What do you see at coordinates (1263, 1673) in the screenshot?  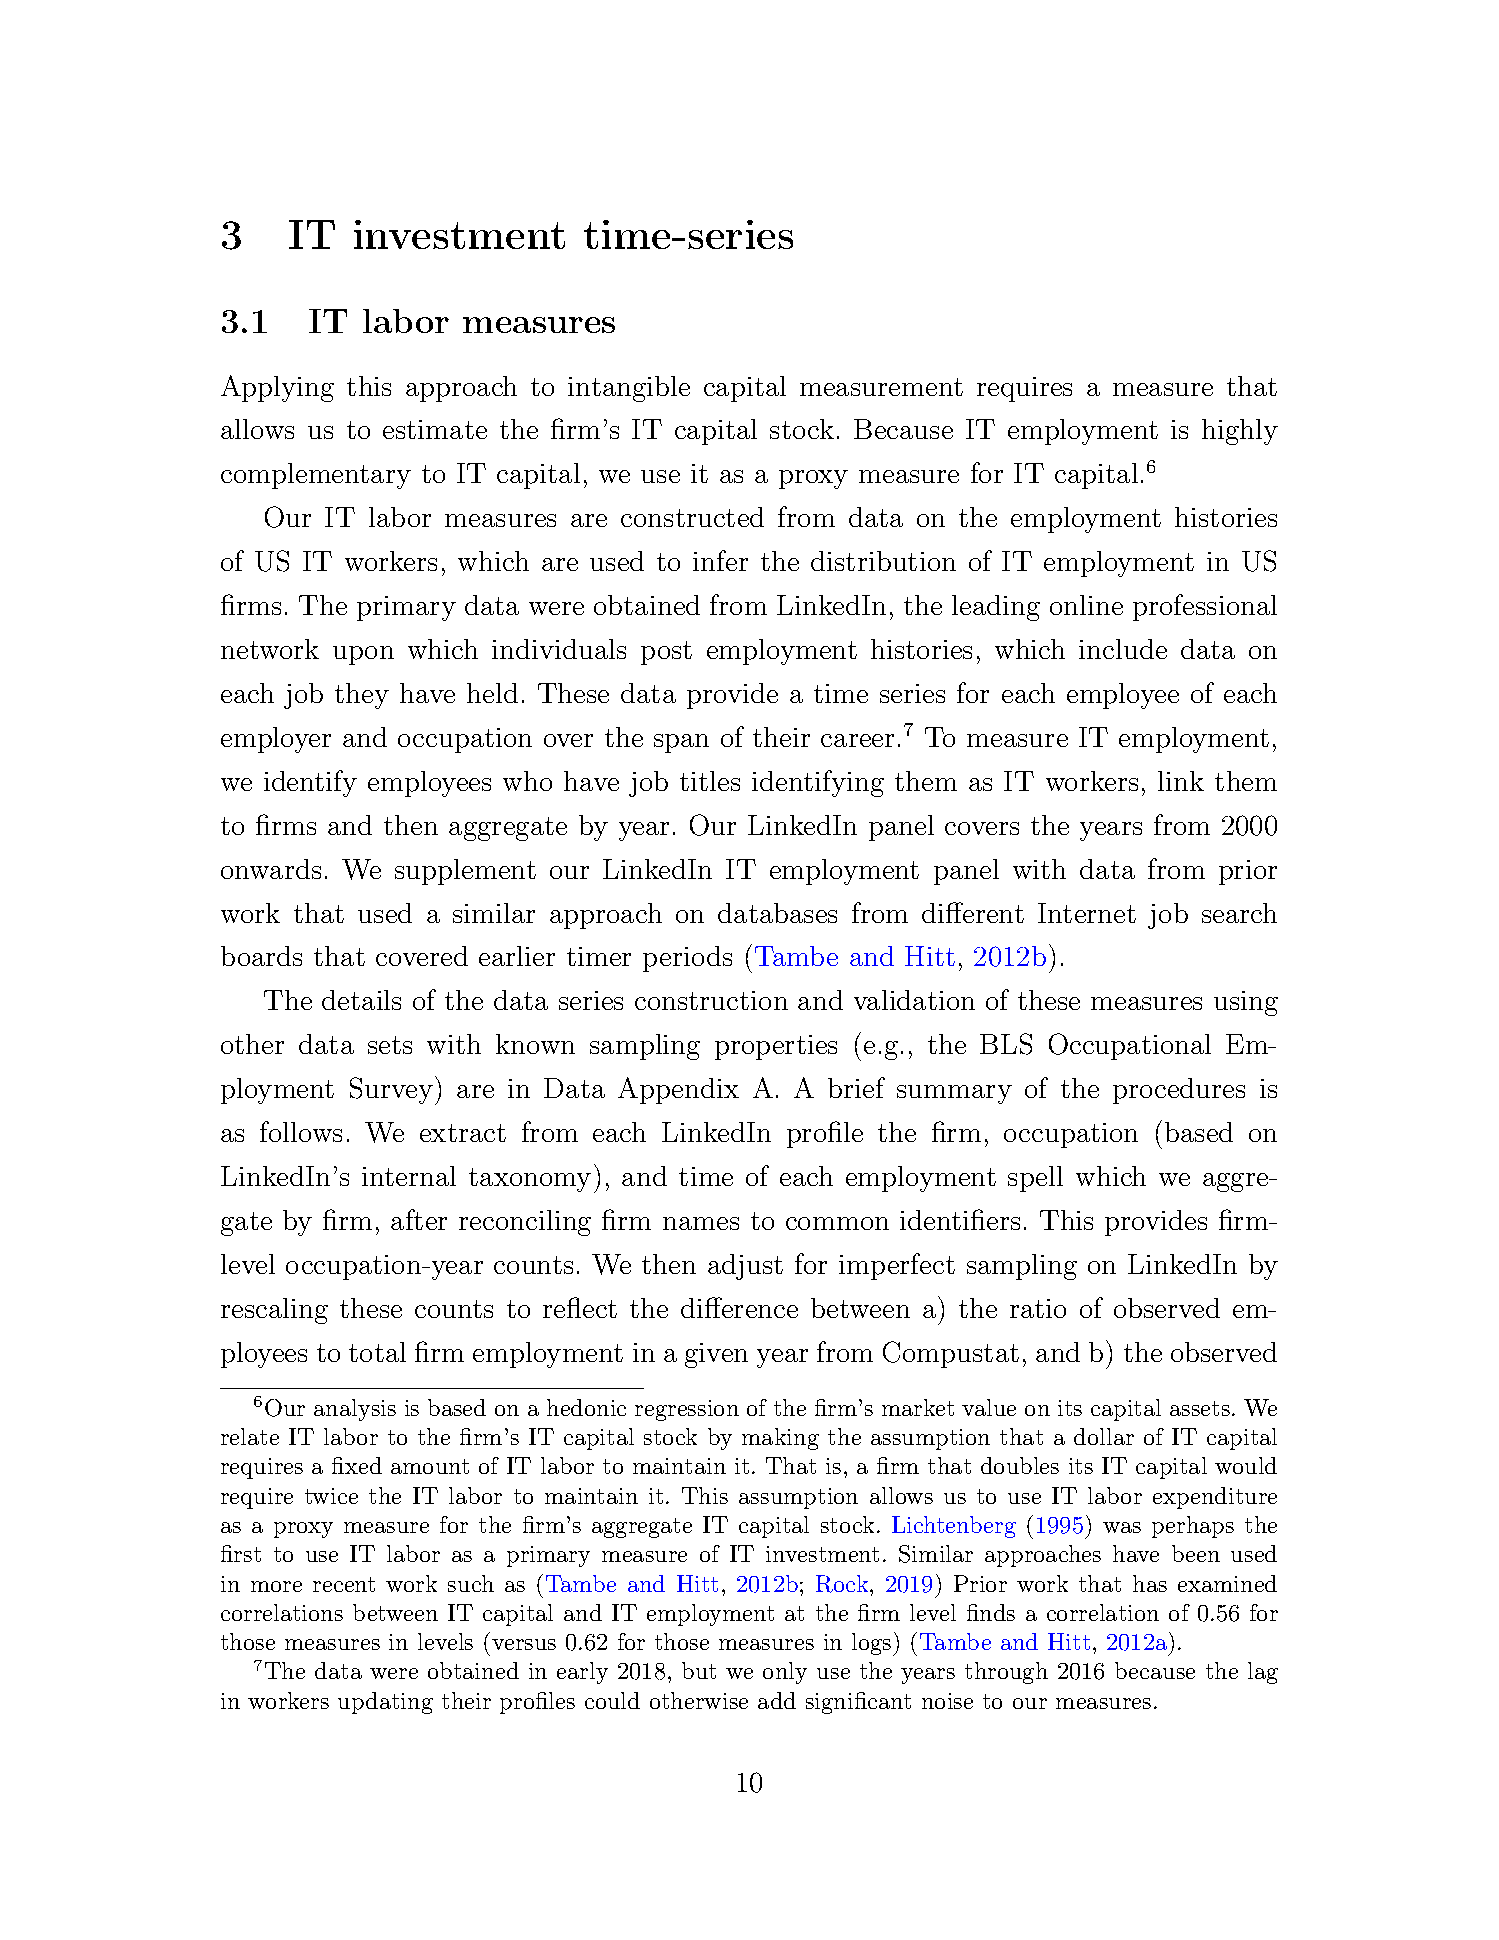 I see `lag` at bounding box center [1263, 1673].
